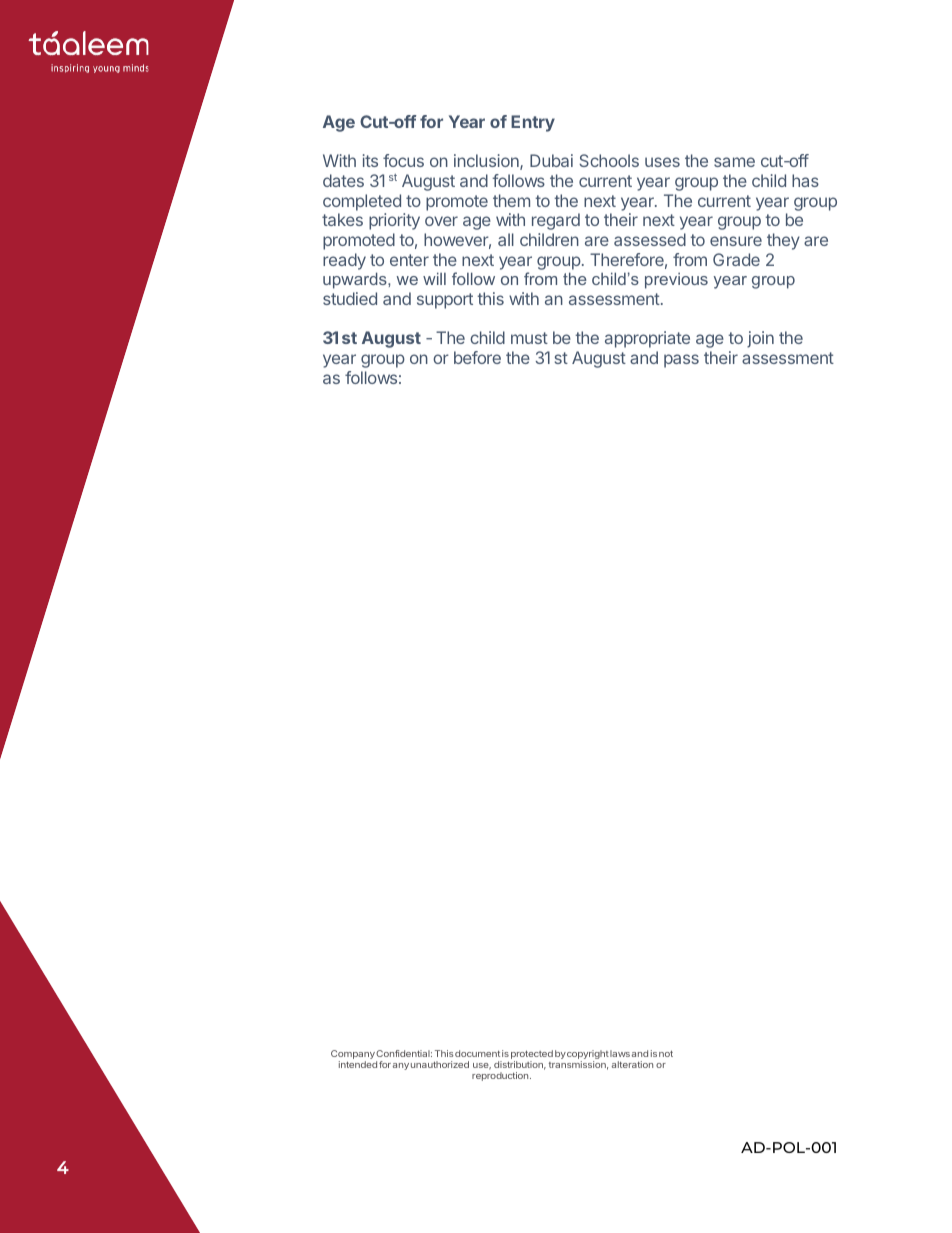 This screenshot has height=1233, width=952. Describe the element at coordinates (681, 361) in the screenshot. I see `pass` at that location.
